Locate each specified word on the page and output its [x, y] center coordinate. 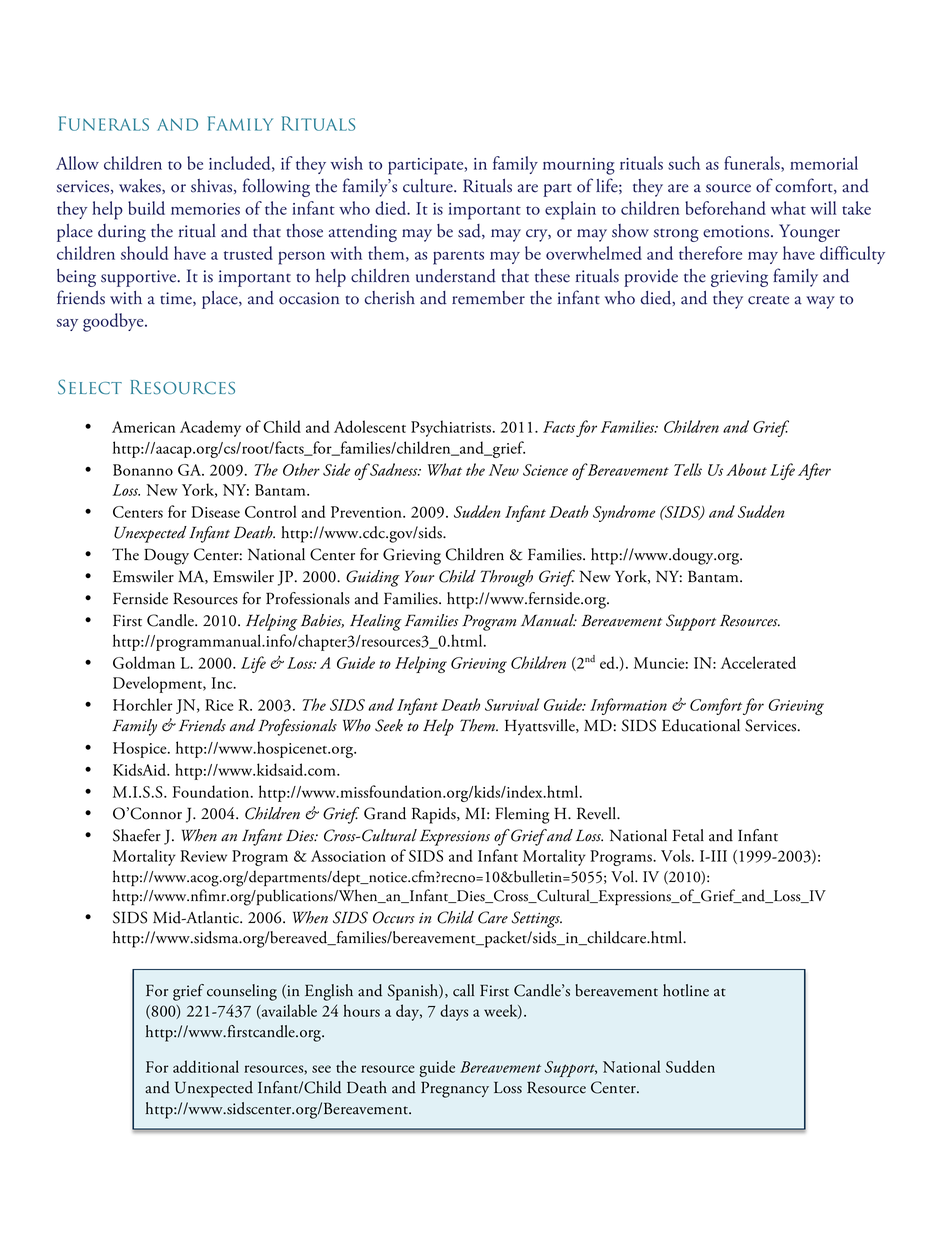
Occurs [394, 917]
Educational [701, 725]
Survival [512, 704]
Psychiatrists [451, 428]
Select [90, 387]
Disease [215, 512]
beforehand [725, 208]
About [746, 469]
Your [419, 576]
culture [429, 186]
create [768, 300]
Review [203, 856]
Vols [677, 855]
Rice [219, 705]
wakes [141, 186]
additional [206, 1066]
